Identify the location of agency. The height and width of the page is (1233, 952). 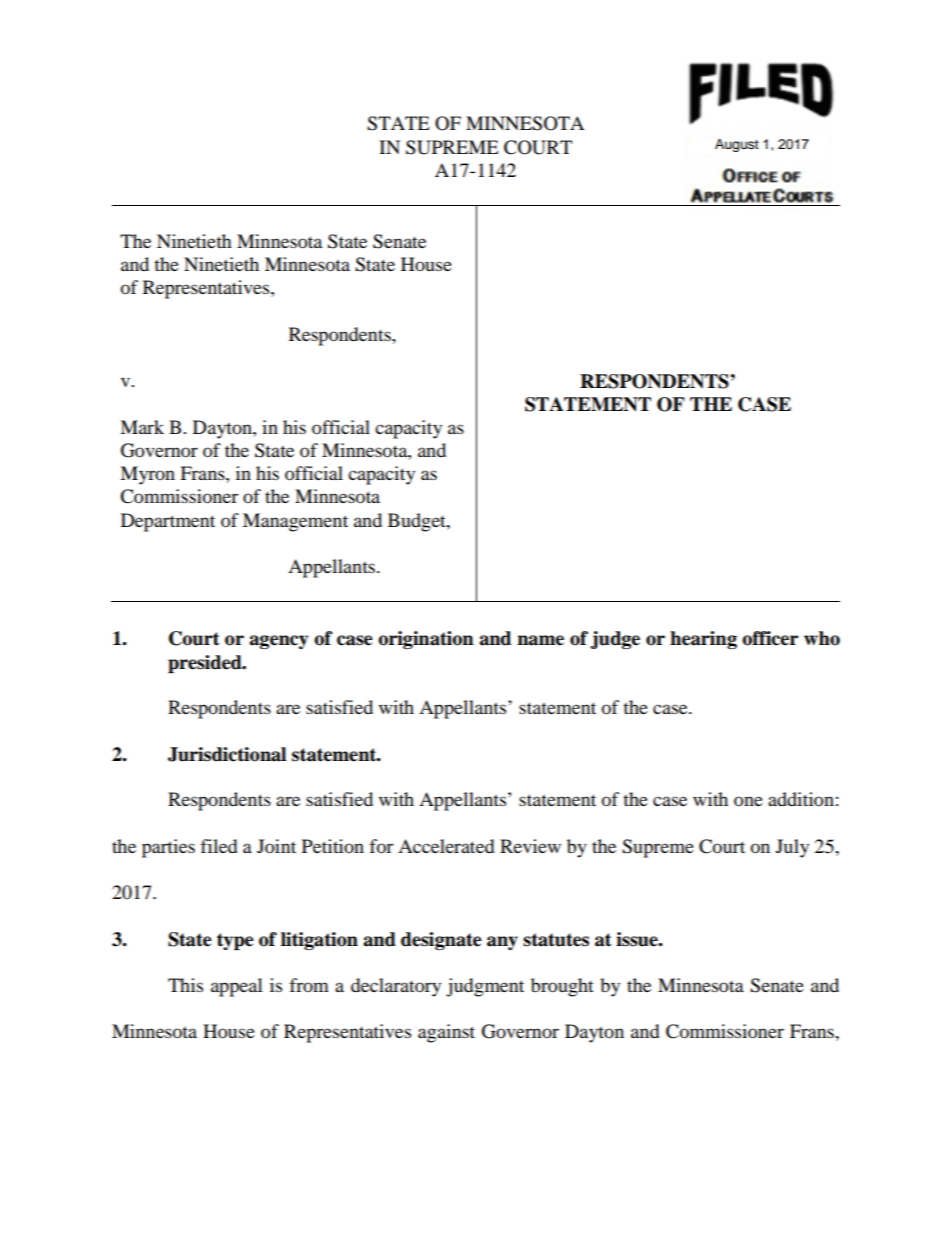
(279, 642).
